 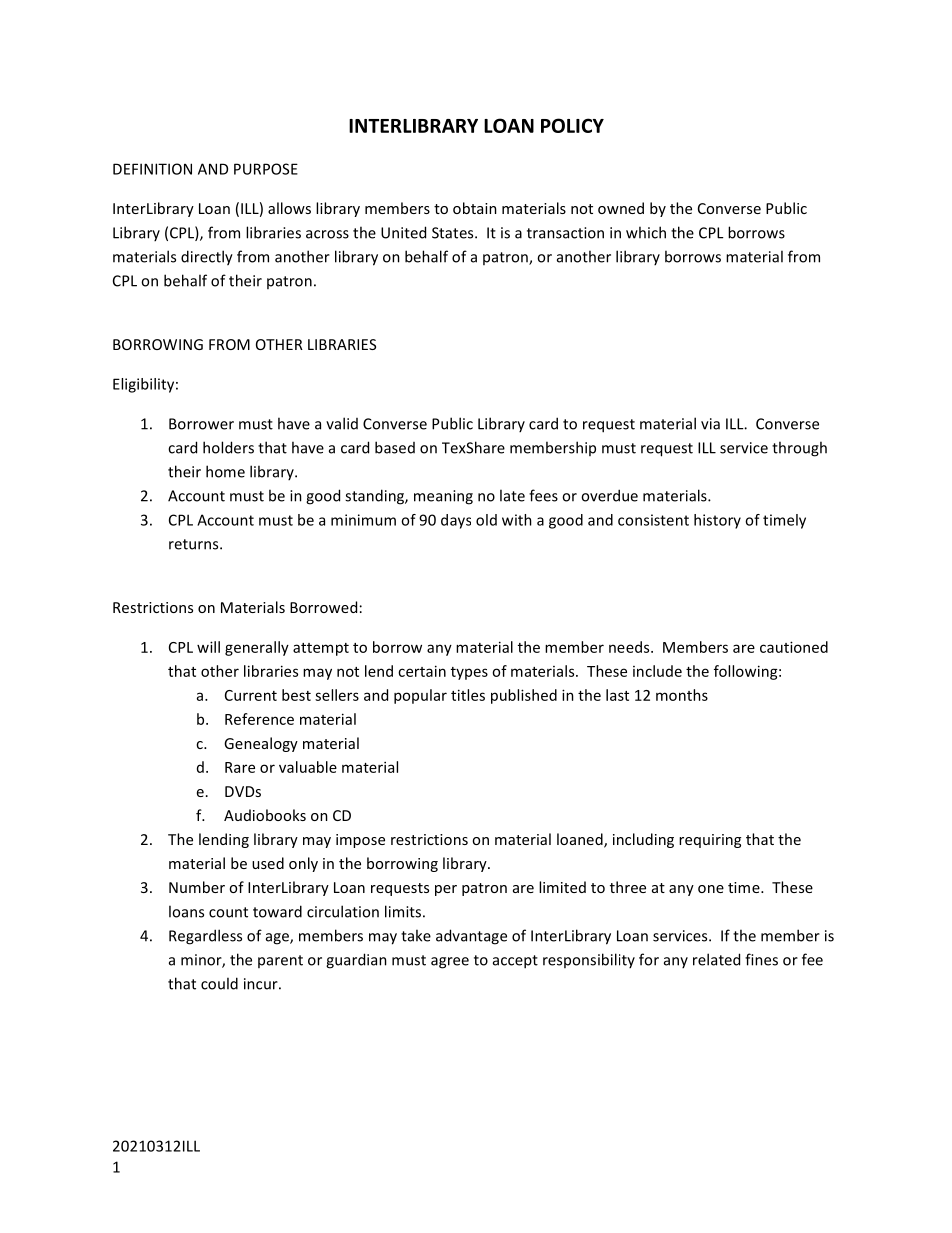 I want to click on fines, so click(x=761, y=959).
